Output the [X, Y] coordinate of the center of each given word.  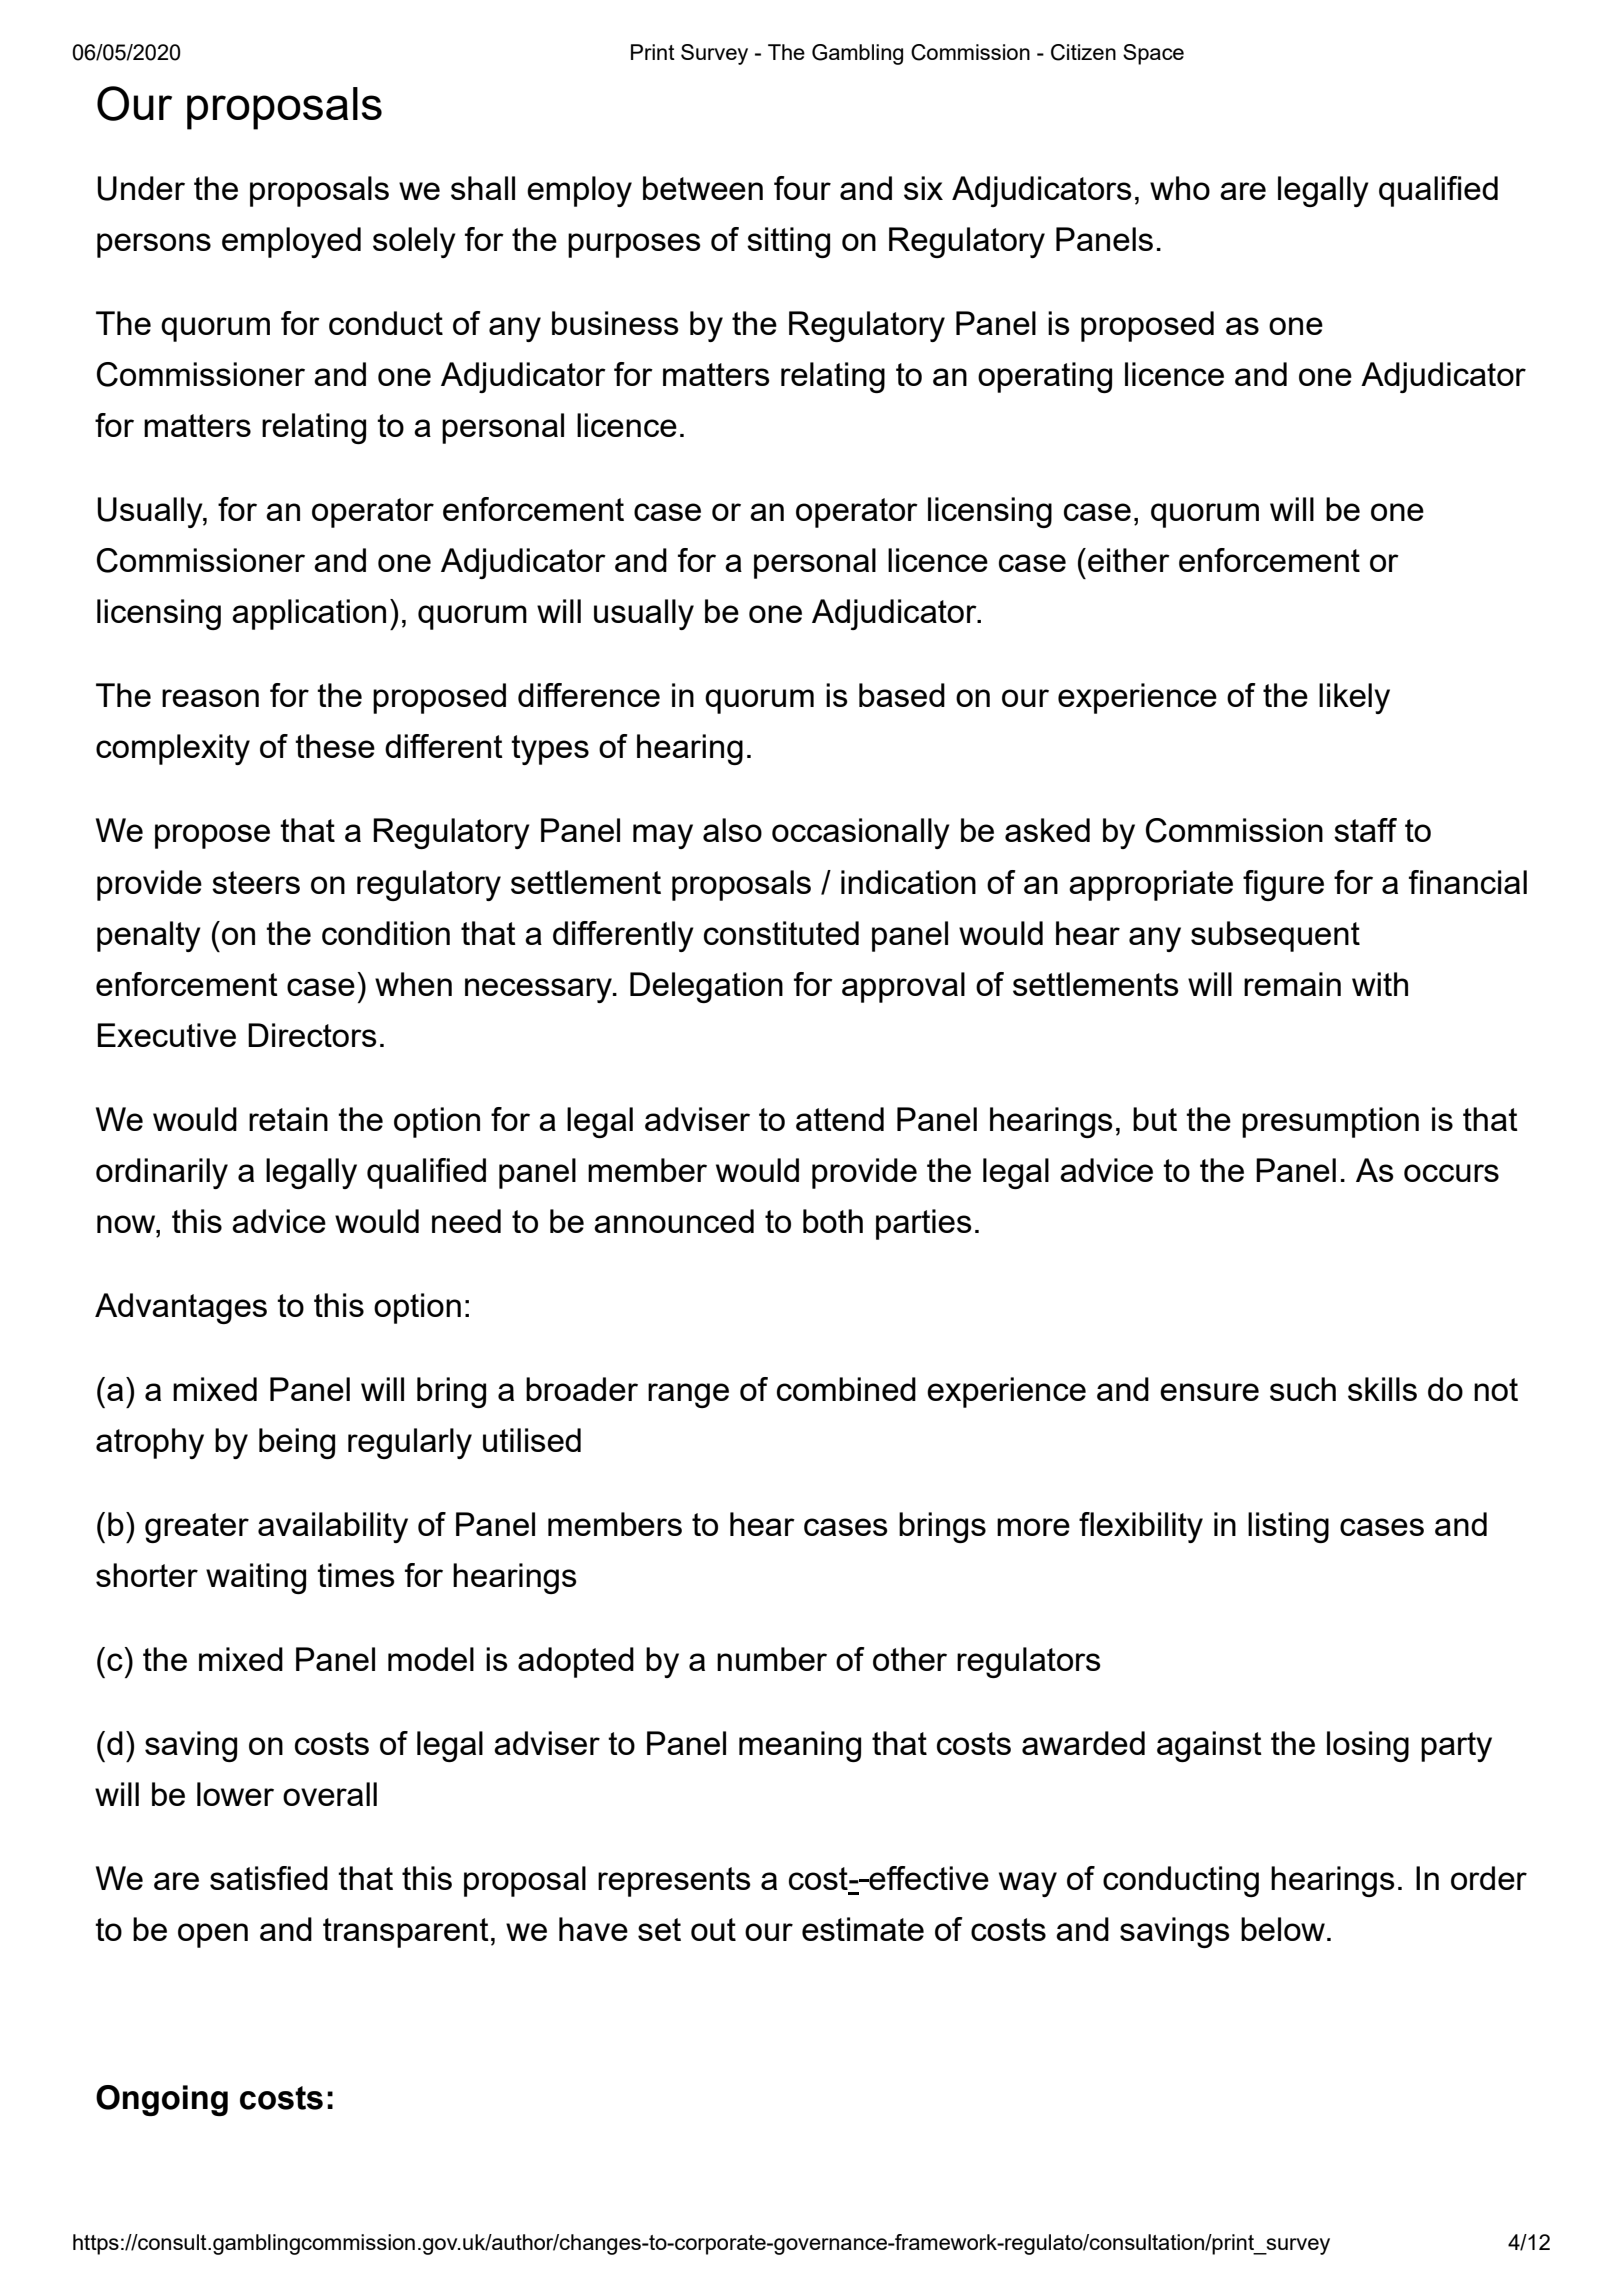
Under [141, 188]
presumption [1330, 1122]
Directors [312, 1035]
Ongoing [162, 2100]
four [802, 188]
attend [840, 1119]
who [1180, 188]
